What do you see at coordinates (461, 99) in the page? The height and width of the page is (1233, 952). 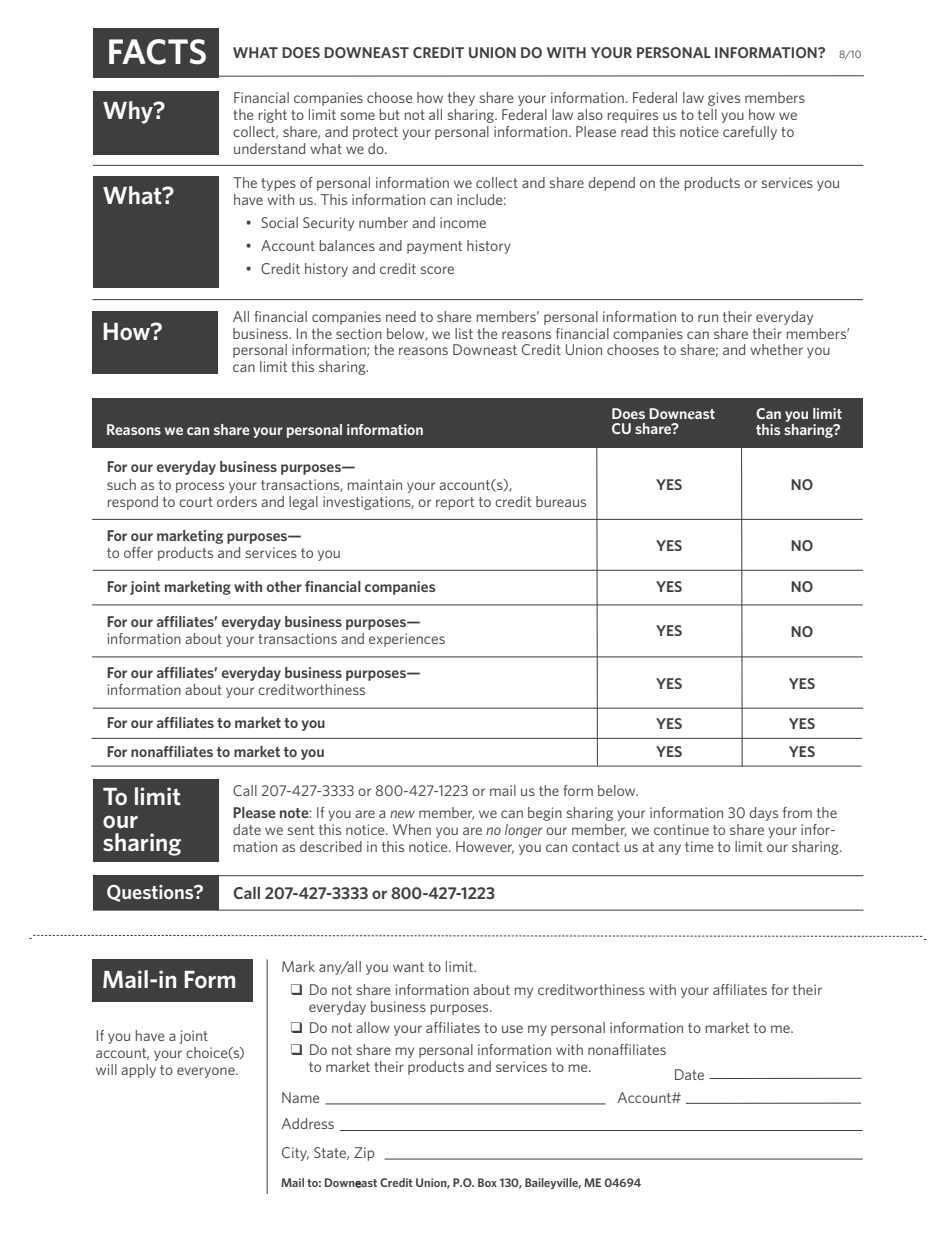 I see `they` at bounding box center [461, 99].
